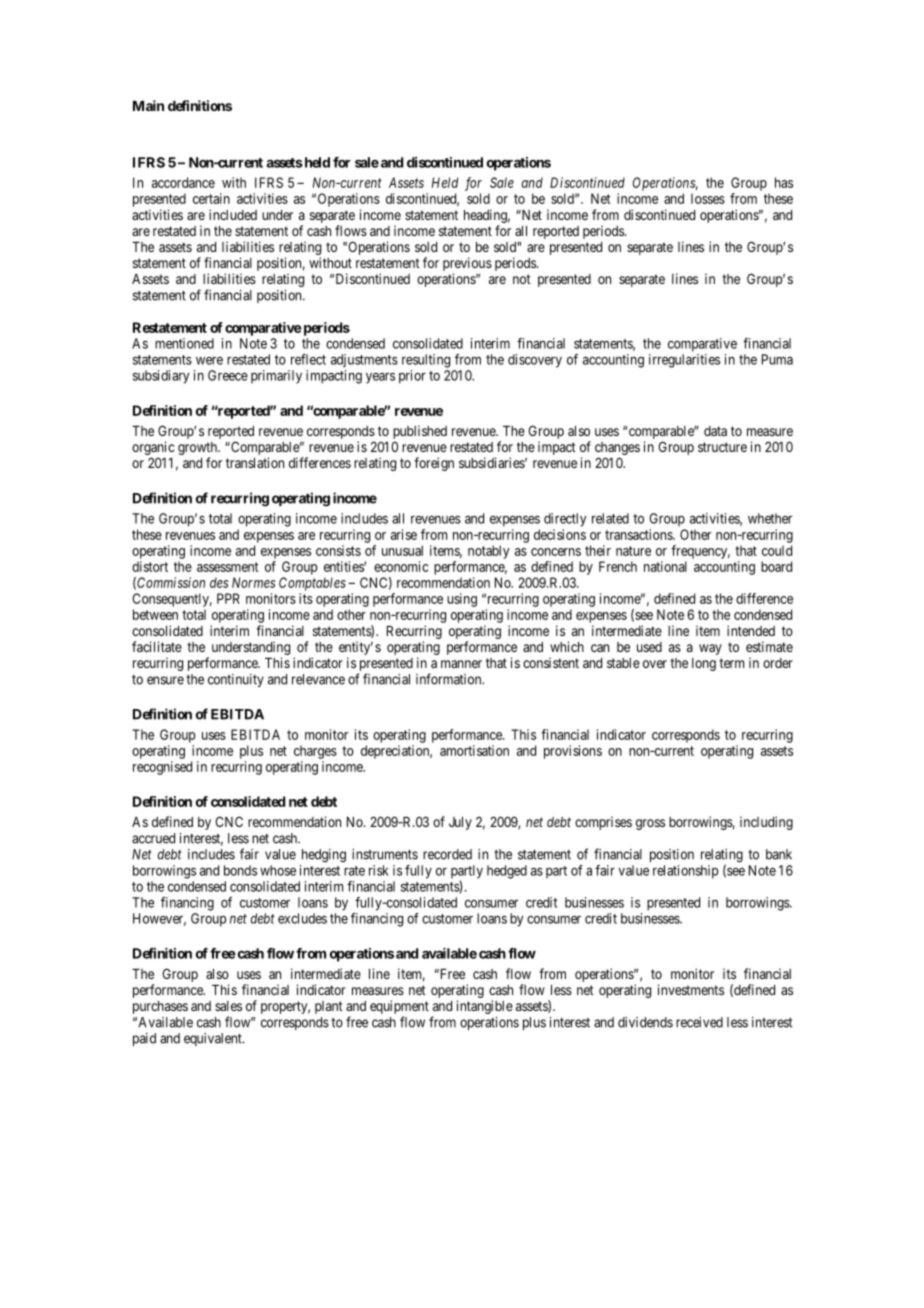  Describe the element at coordinates (198, 450) in the image. I see `growth` at that location.
